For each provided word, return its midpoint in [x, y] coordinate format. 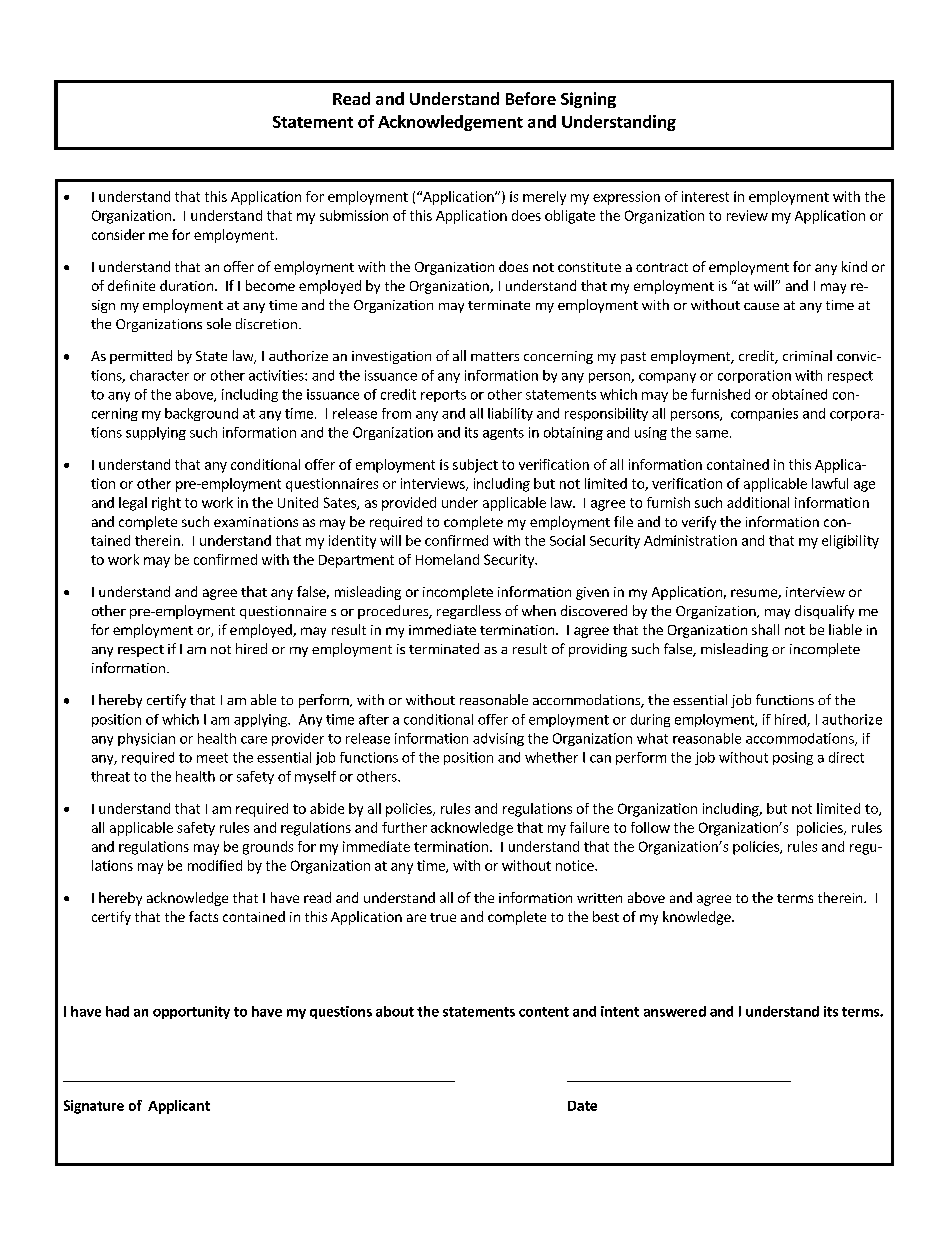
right [166, 504]
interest [705, 196]
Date [582, 1106]
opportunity [191, 1012]
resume [755, 594]
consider [118, 234]
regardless [469, 612]
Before [531, 98]
